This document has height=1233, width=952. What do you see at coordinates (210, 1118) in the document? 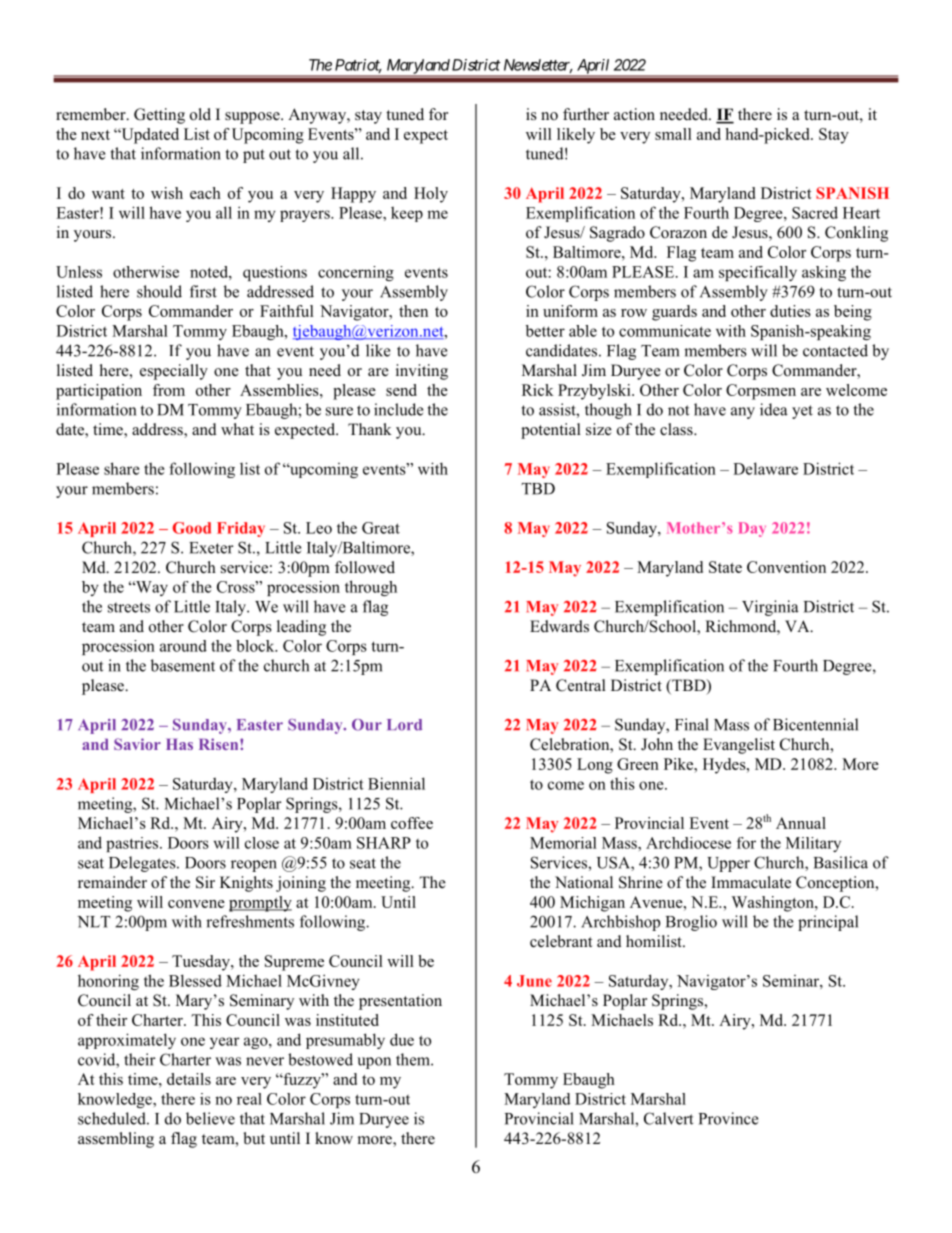
I see `believe` at bounding box center [210, 1118].
